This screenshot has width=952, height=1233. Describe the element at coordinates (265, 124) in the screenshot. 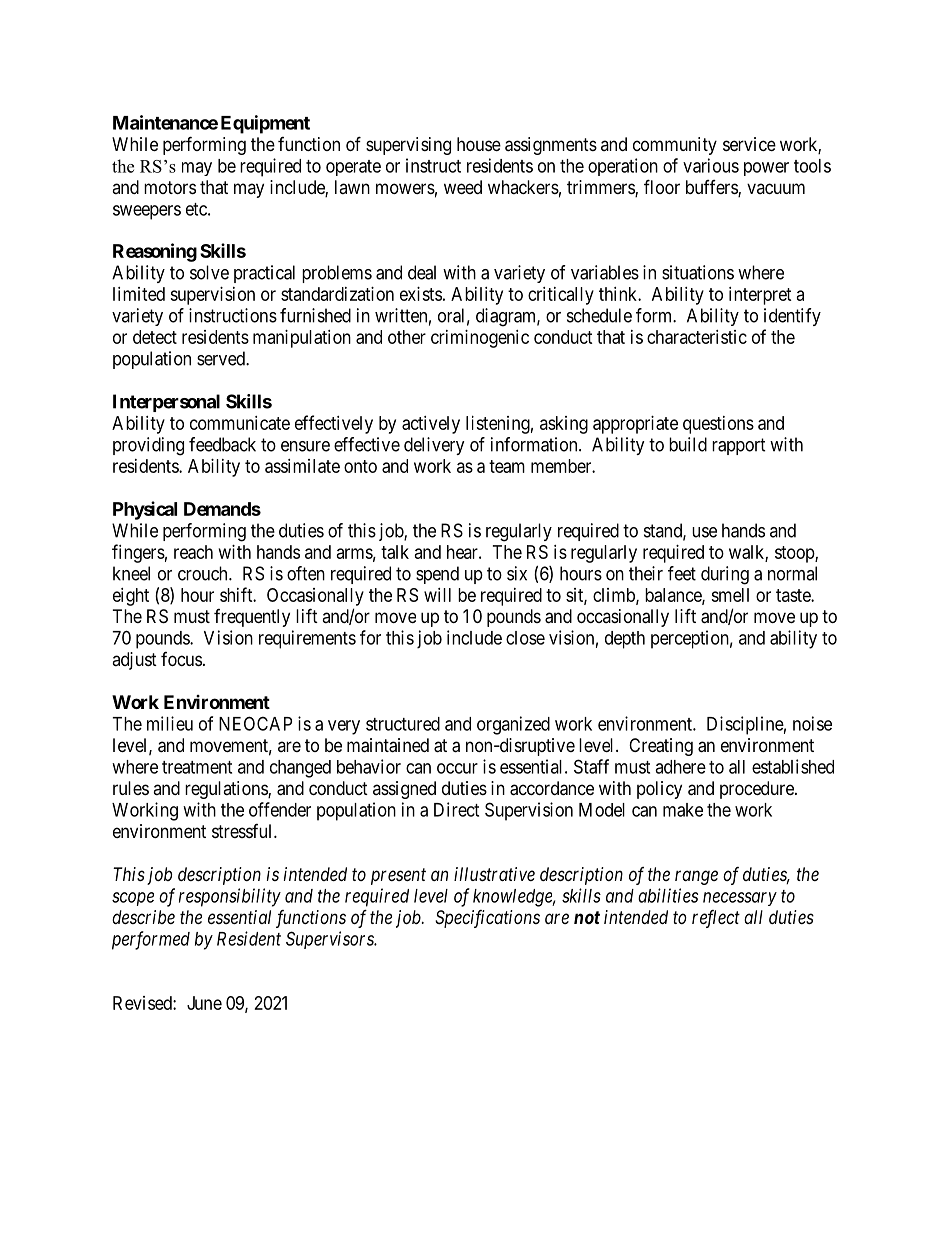

I see `Equipment` at that location.
